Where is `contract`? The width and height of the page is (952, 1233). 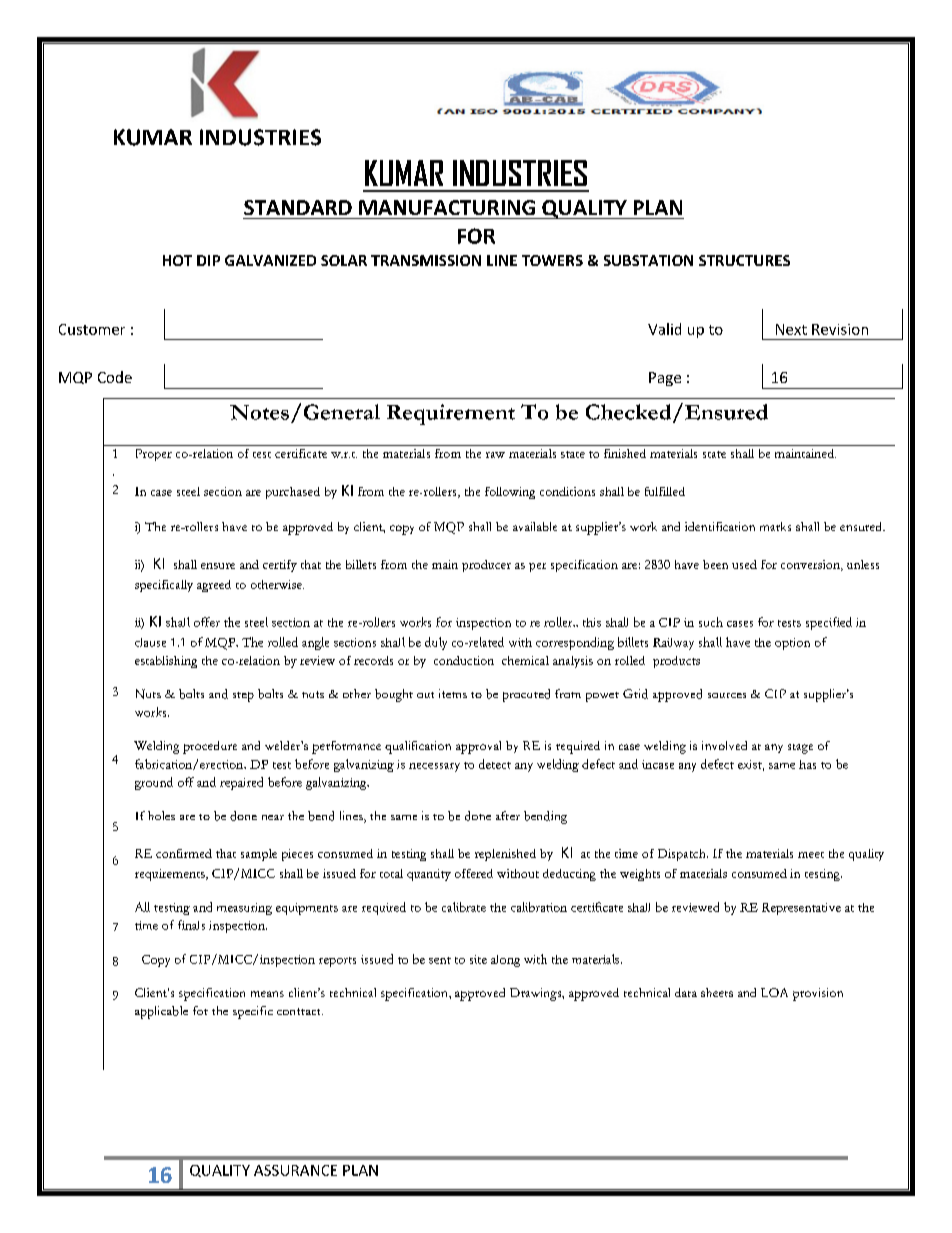 contract is located at coordinates (300, 1011).
